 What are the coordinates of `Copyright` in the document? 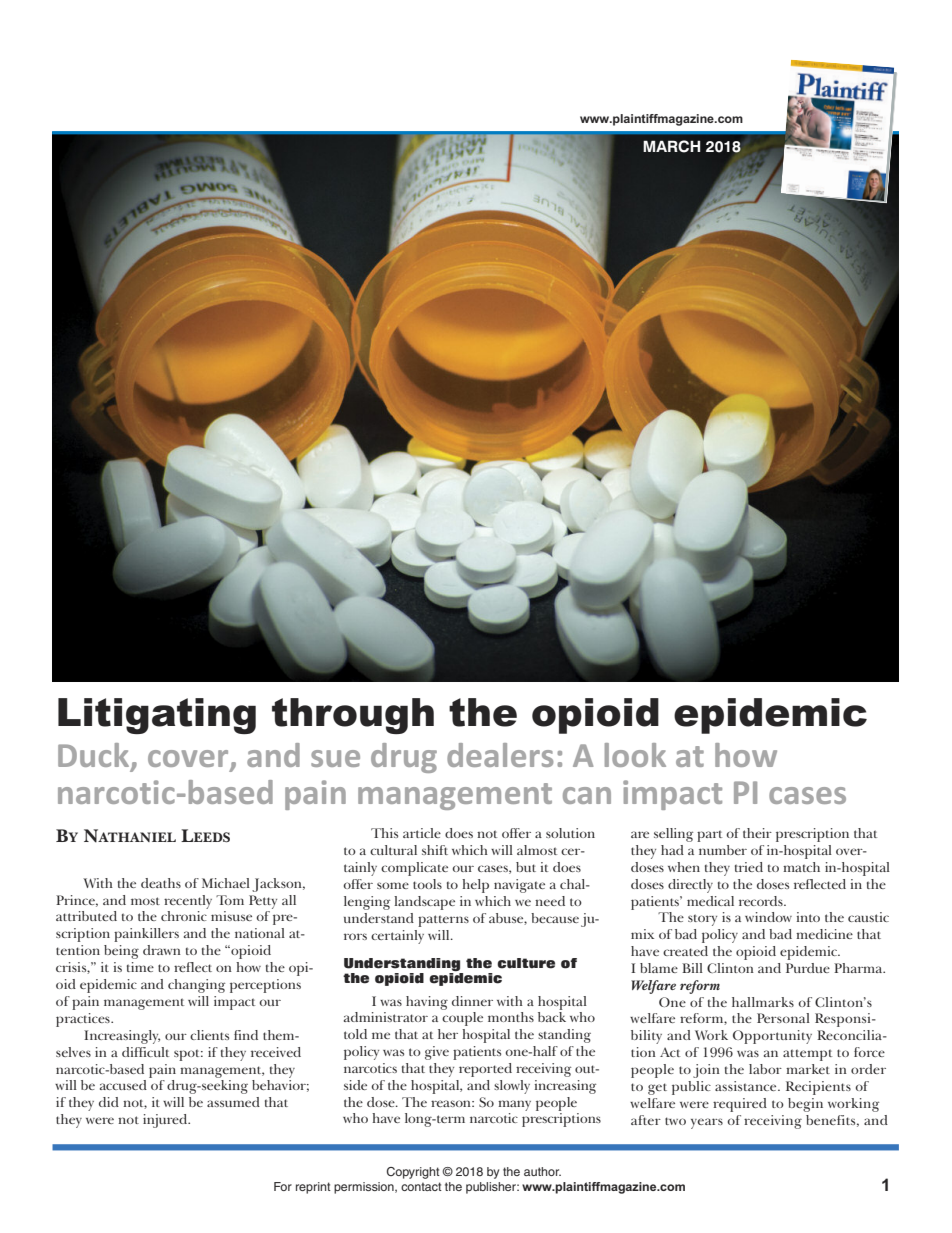 It's located at (413, 1173).
